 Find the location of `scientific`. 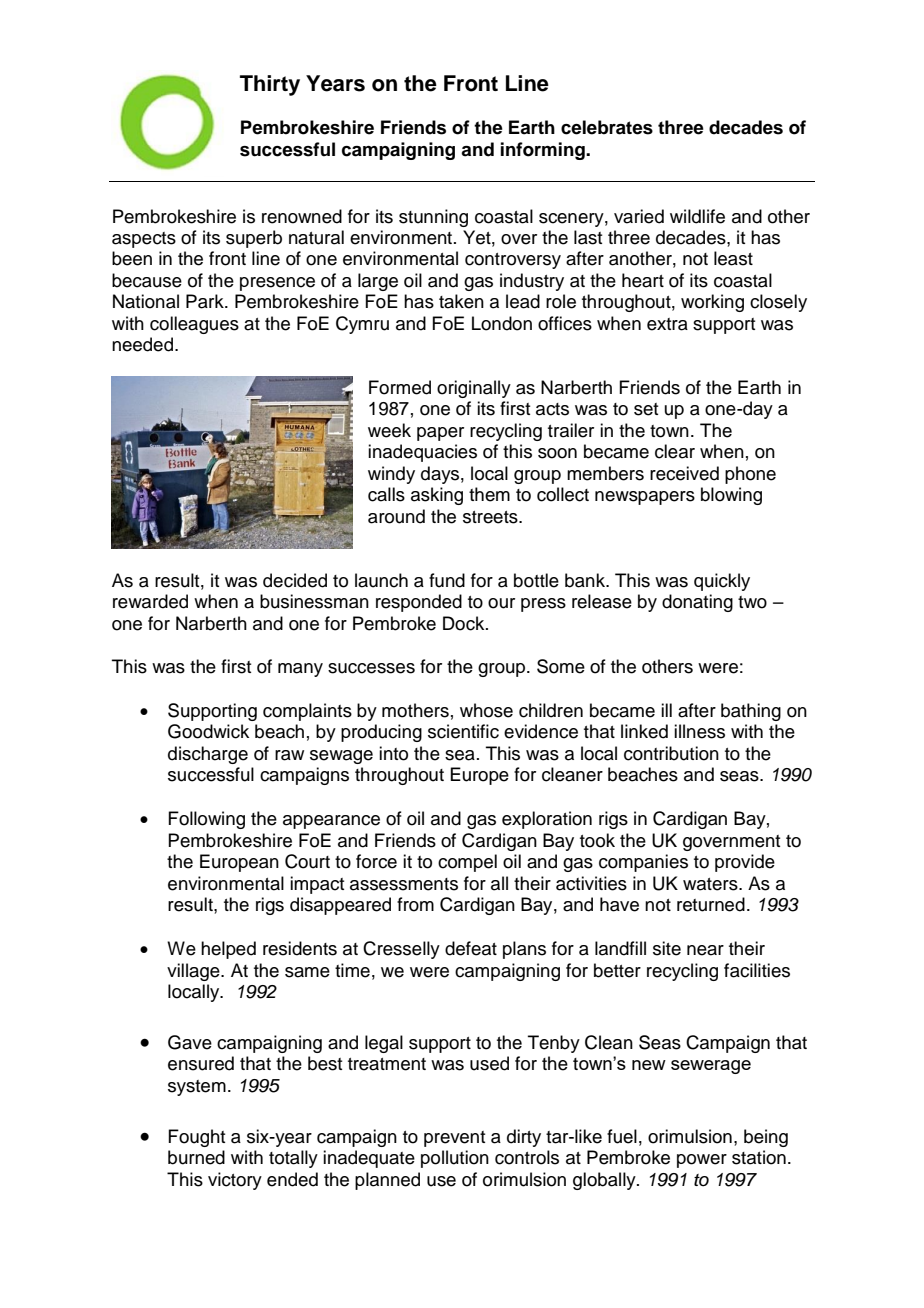

scientific is located at coordinates (463, 731).
